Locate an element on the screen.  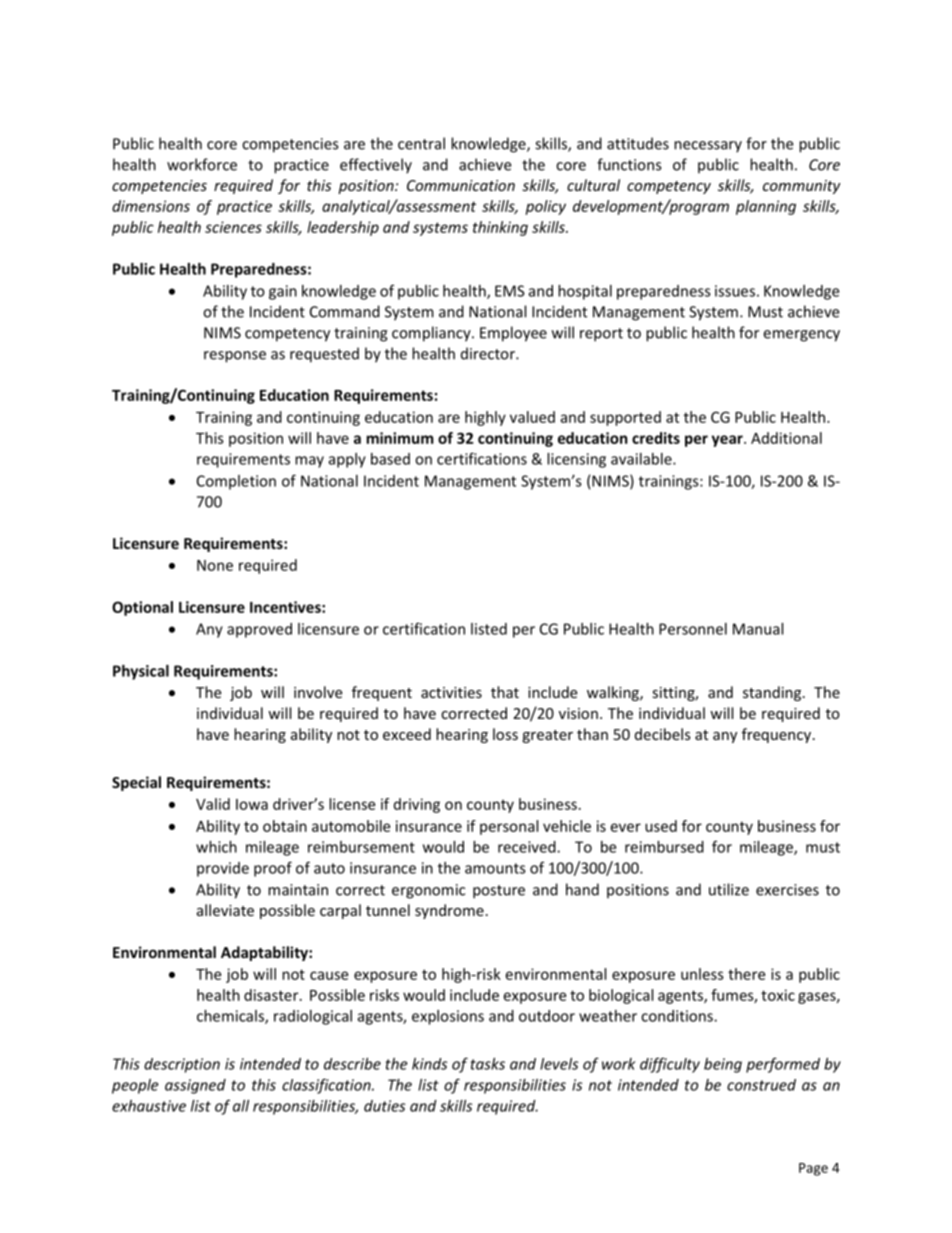
assigned is located at coordinates (195, 1086).
